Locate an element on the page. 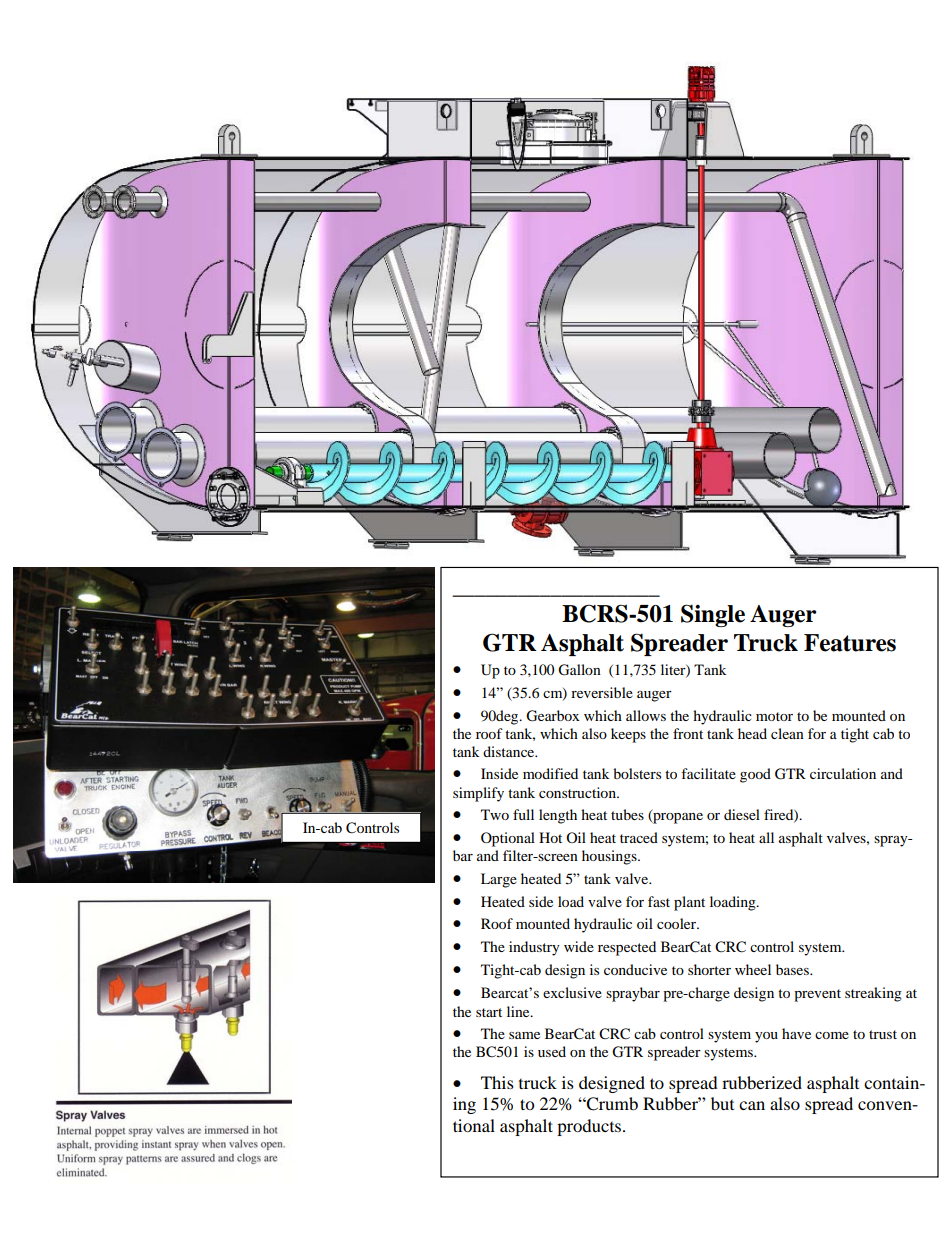 The width and height of the image is (952, 1233). modified is located at coordinates (550, 773).
